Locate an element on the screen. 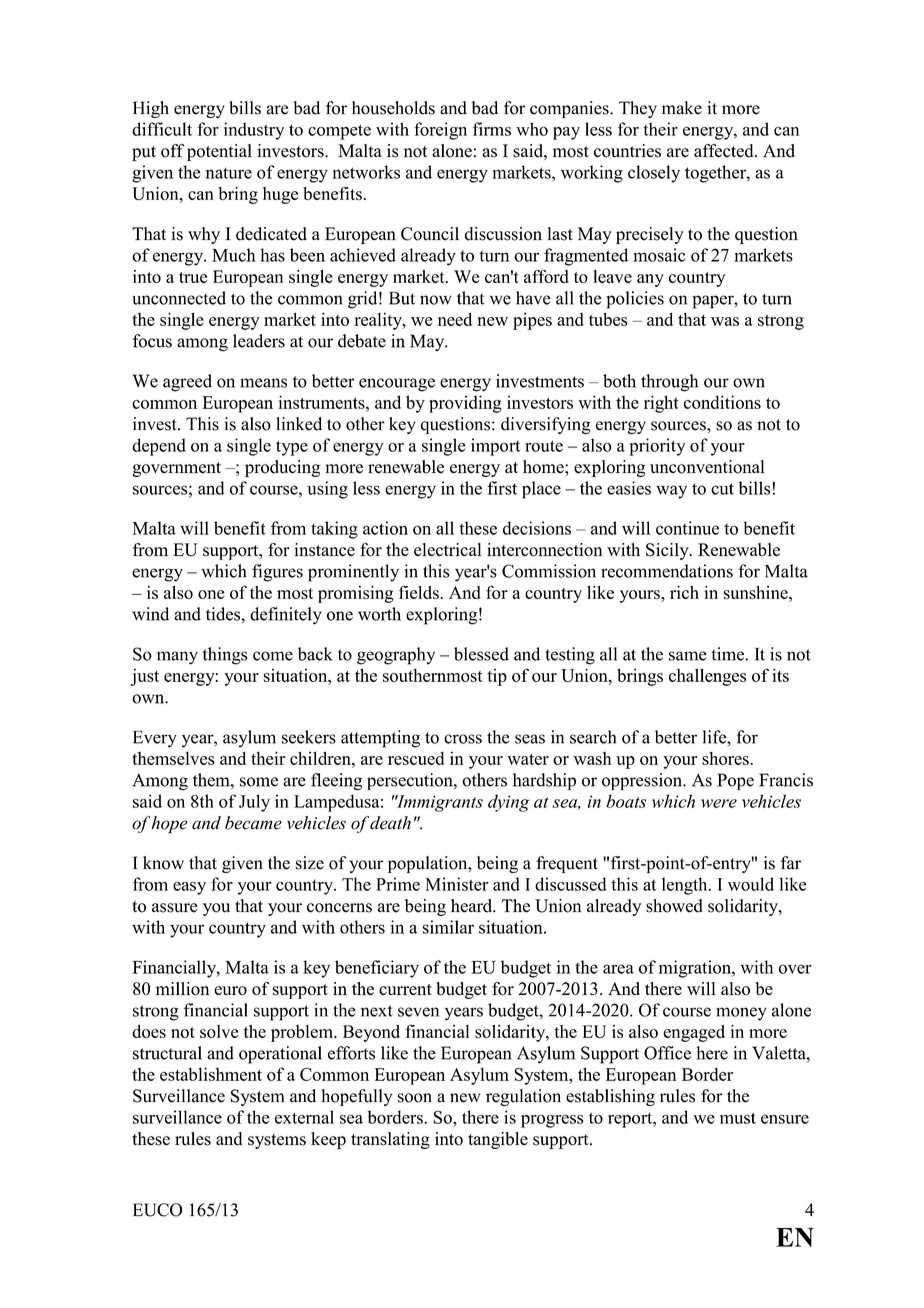  conditions is located at coordinates (722, 402).
